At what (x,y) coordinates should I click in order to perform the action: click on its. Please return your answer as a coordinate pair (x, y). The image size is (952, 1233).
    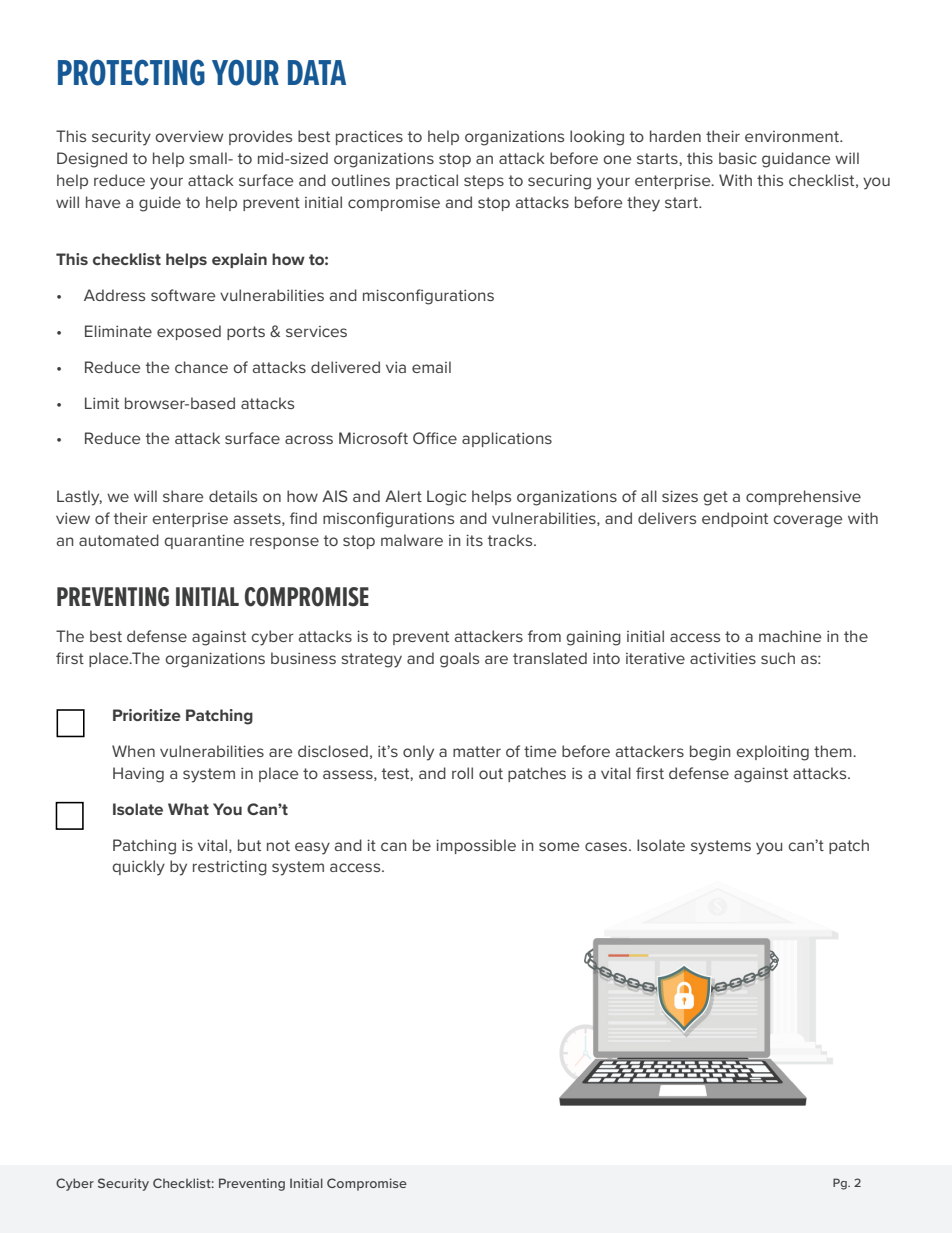
    Looking at the image, I should click on (474, 540).
